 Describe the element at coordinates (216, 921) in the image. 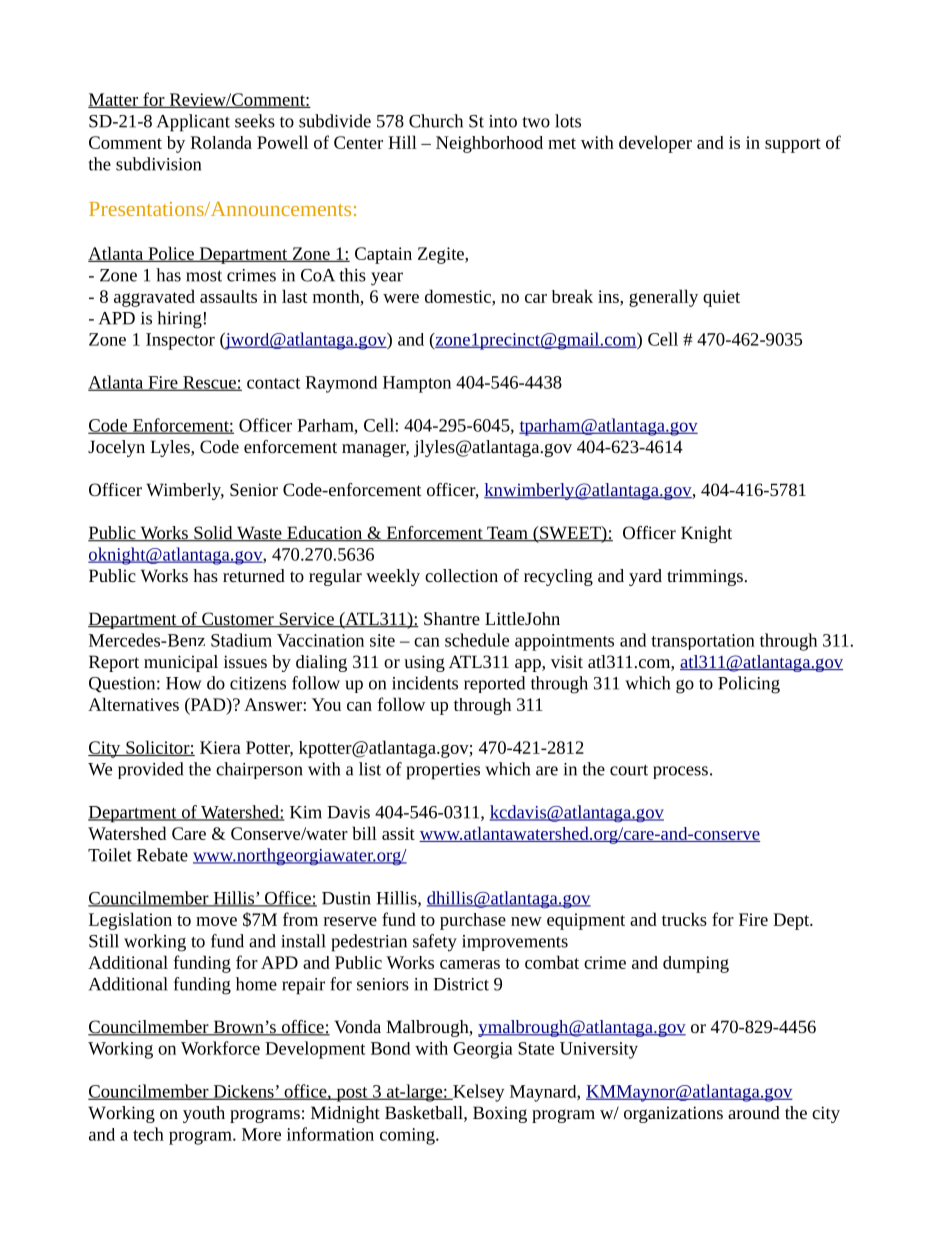

I see `move` at that location.
